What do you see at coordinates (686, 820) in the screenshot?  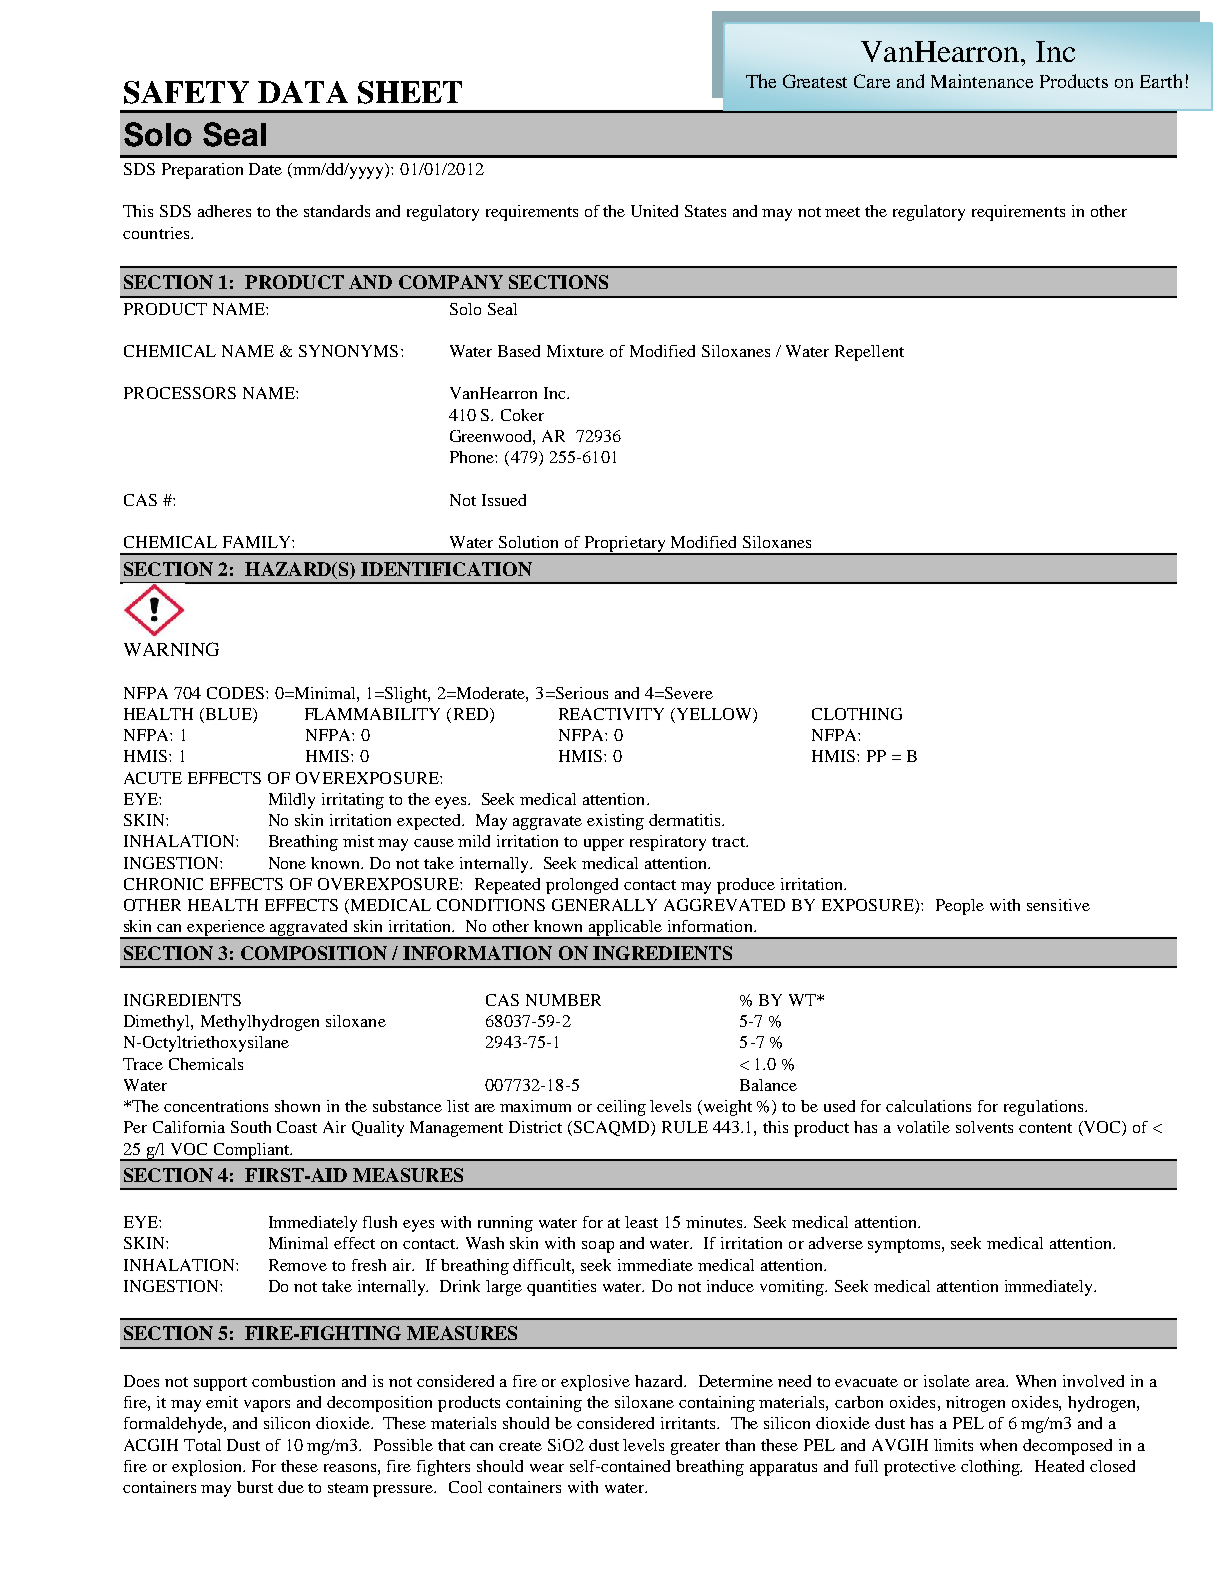 I see `dermatitis` at bounding box center [686, 820].
